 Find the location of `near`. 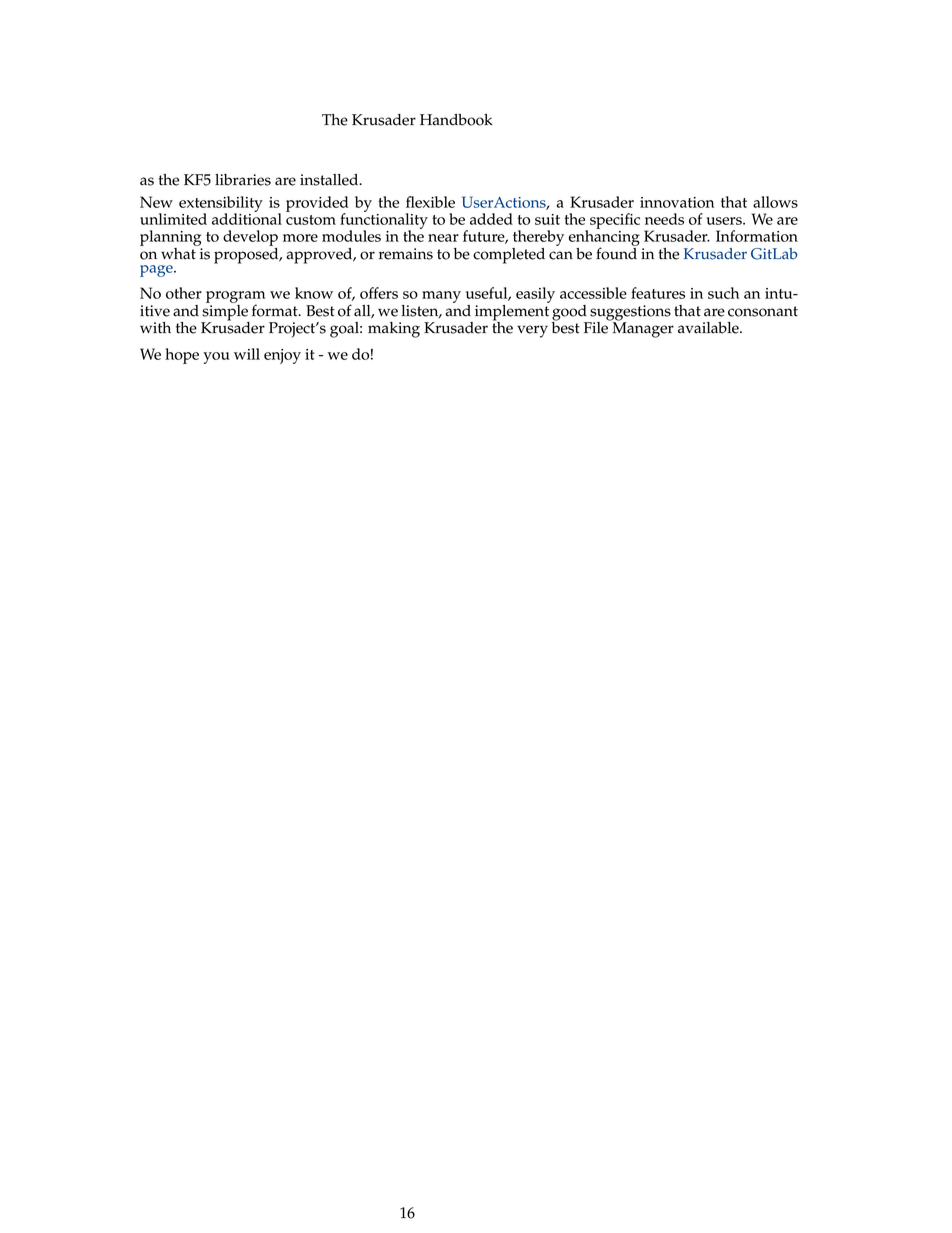

near is located at coordinates (443, 238).
